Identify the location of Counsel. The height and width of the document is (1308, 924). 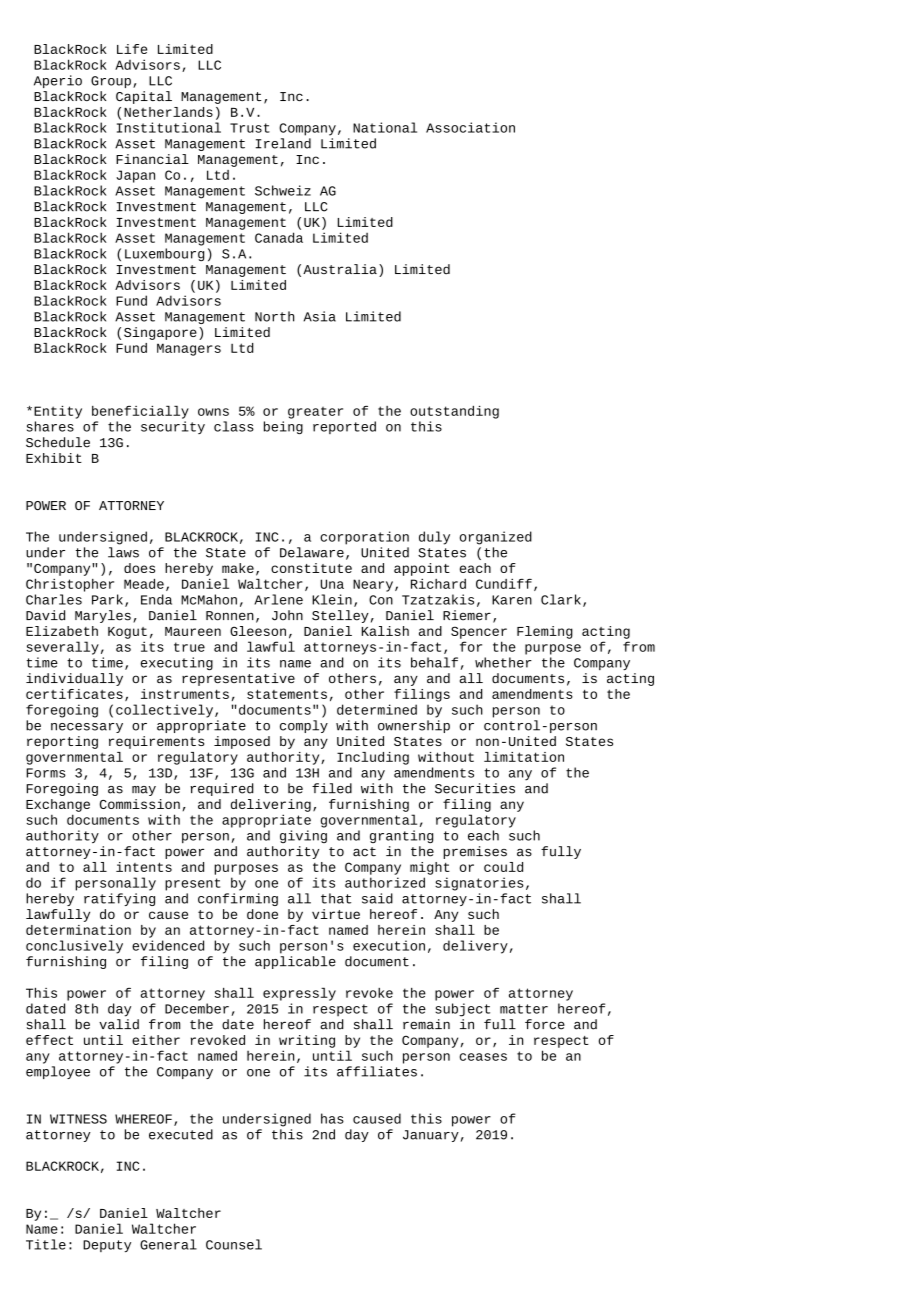
(234, 1244).
